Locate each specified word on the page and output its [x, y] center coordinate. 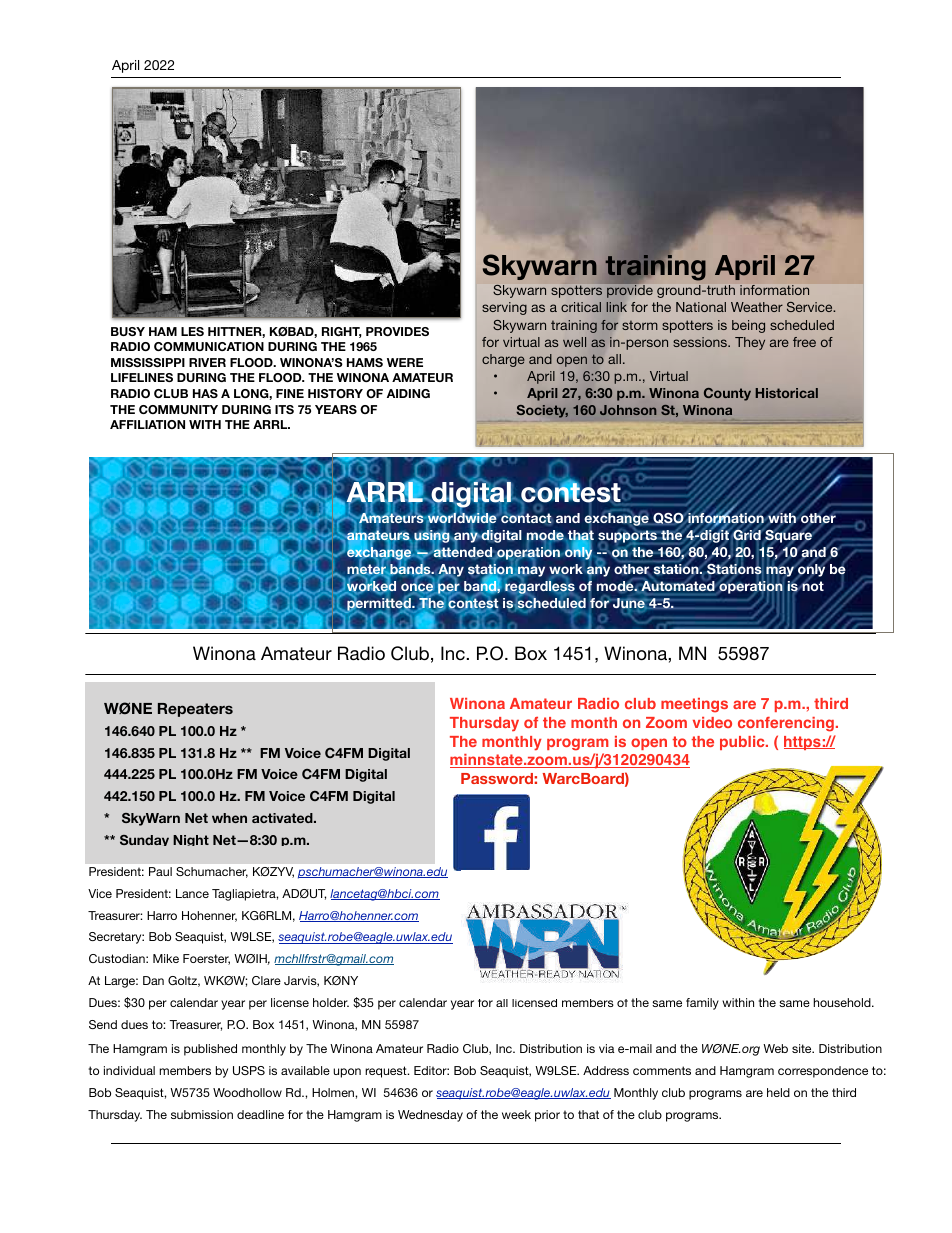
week [516, 1114]
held [778, 1092]
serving [504, 308]
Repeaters [195, 710]
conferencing [786, 724]
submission [202, 1114]
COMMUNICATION [209, 346]
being [748, 326]
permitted [379, 605]
